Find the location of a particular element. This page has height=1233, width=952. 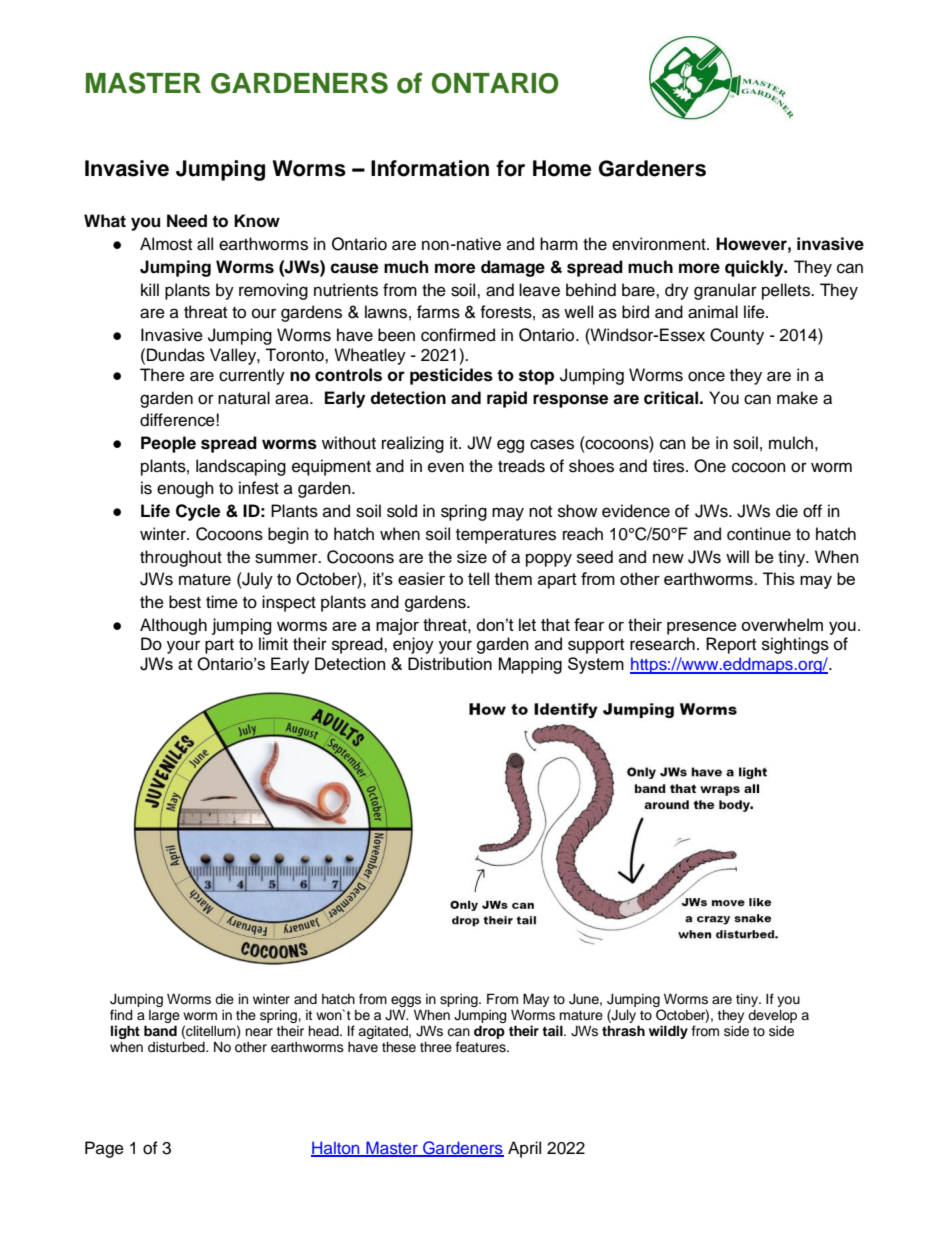

Need is located at coordinates (187, 221).
